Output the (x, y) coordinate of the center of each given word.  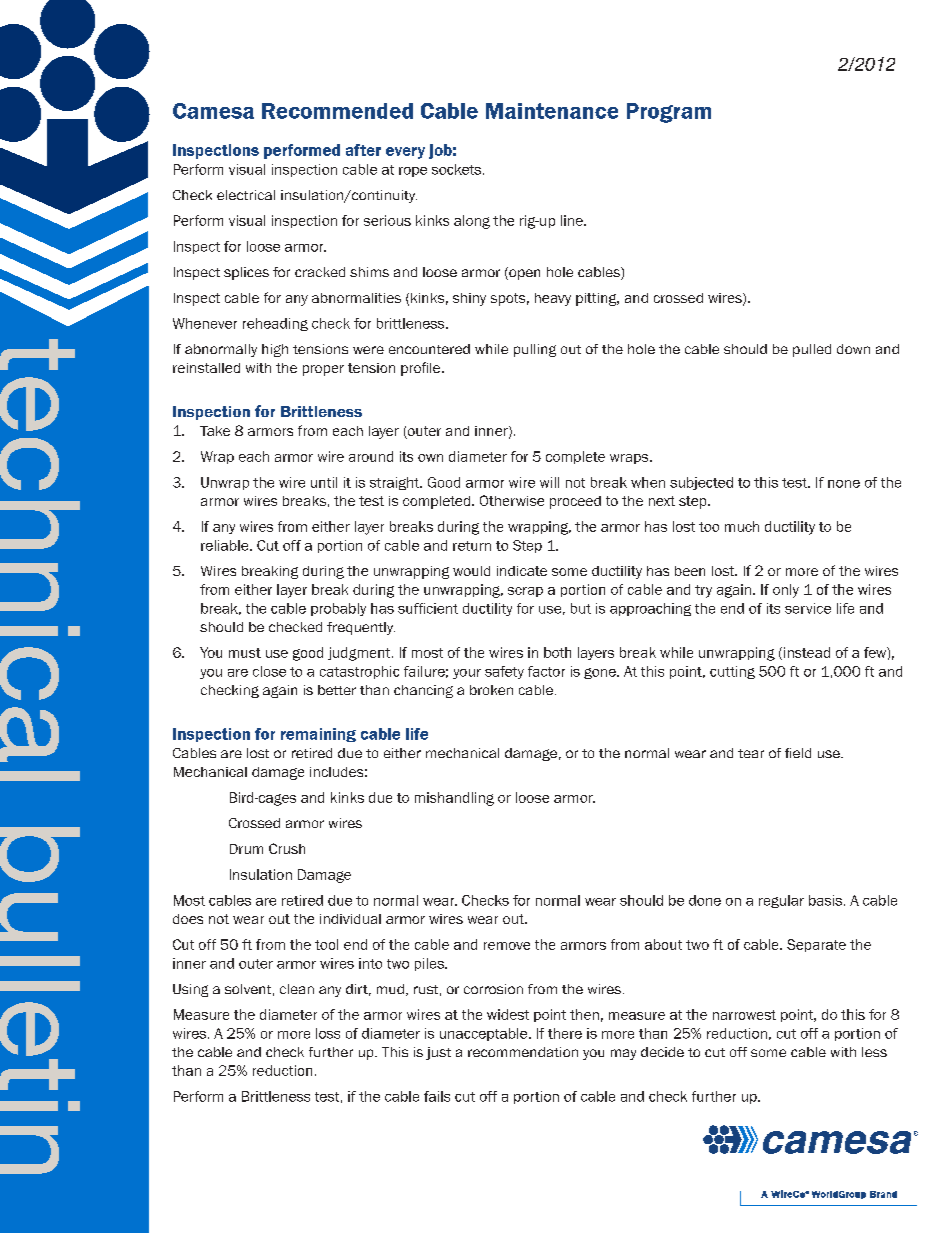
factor (546, 671)
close (269, 671)
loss (328, 1033)
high (275, 350)
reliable (226, 545)
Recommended (337, 111)
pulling (535, 350)
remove (507, 946)
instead (807, 652)
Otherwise (512, 500)
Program (669, 113)
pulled (812, 350)
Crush (287, 848)
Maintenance (552, 111)
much (742, 526)
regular (781, 901)
